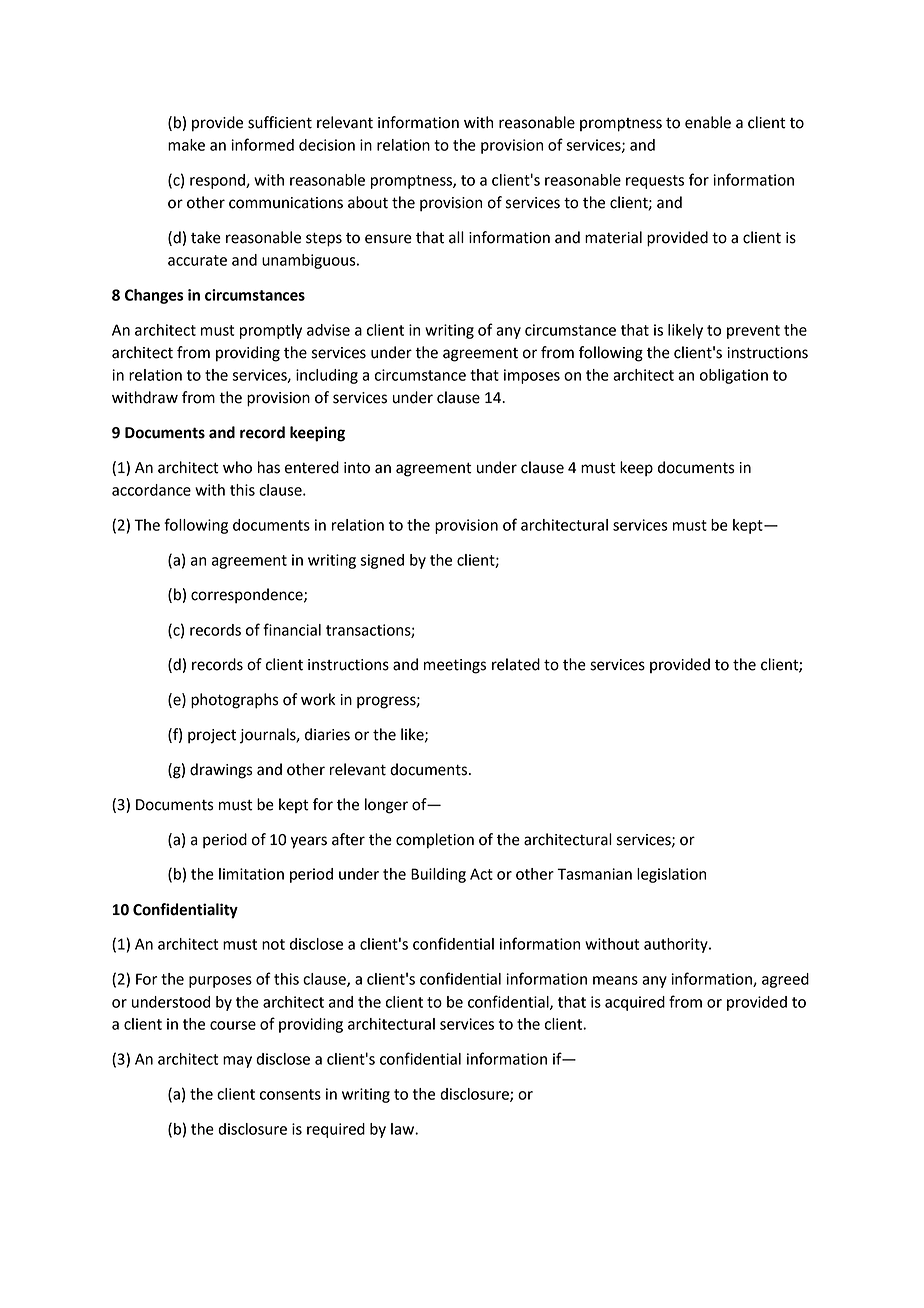 This screenshot has height=1308, width=924. What do you see at coordinates (456, 237) in the screenshot?
I see `all` at bounding box center [456, 237].
